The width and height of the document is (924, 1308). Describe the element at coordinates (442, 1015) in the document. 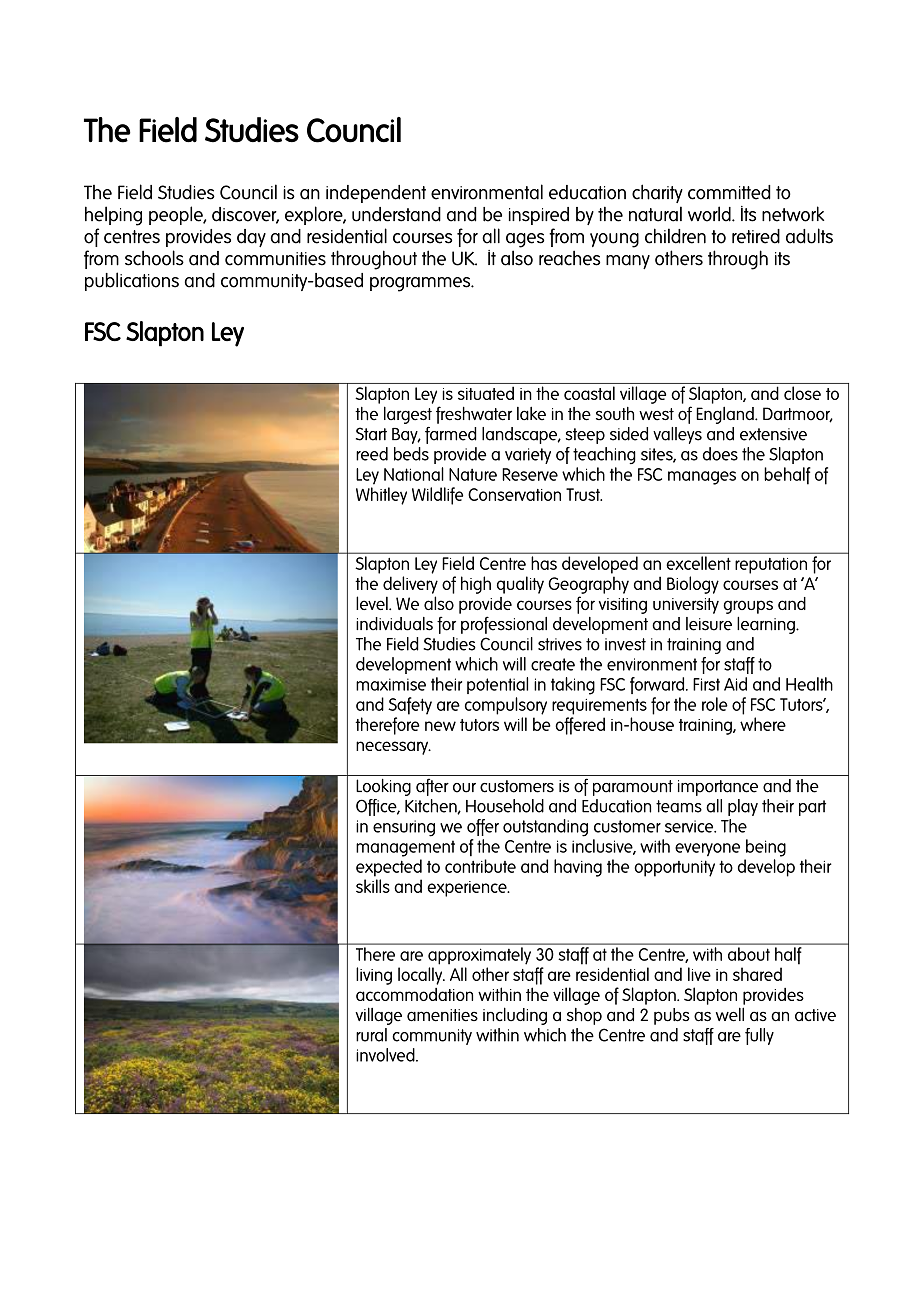

I see `amenities` at that location.
